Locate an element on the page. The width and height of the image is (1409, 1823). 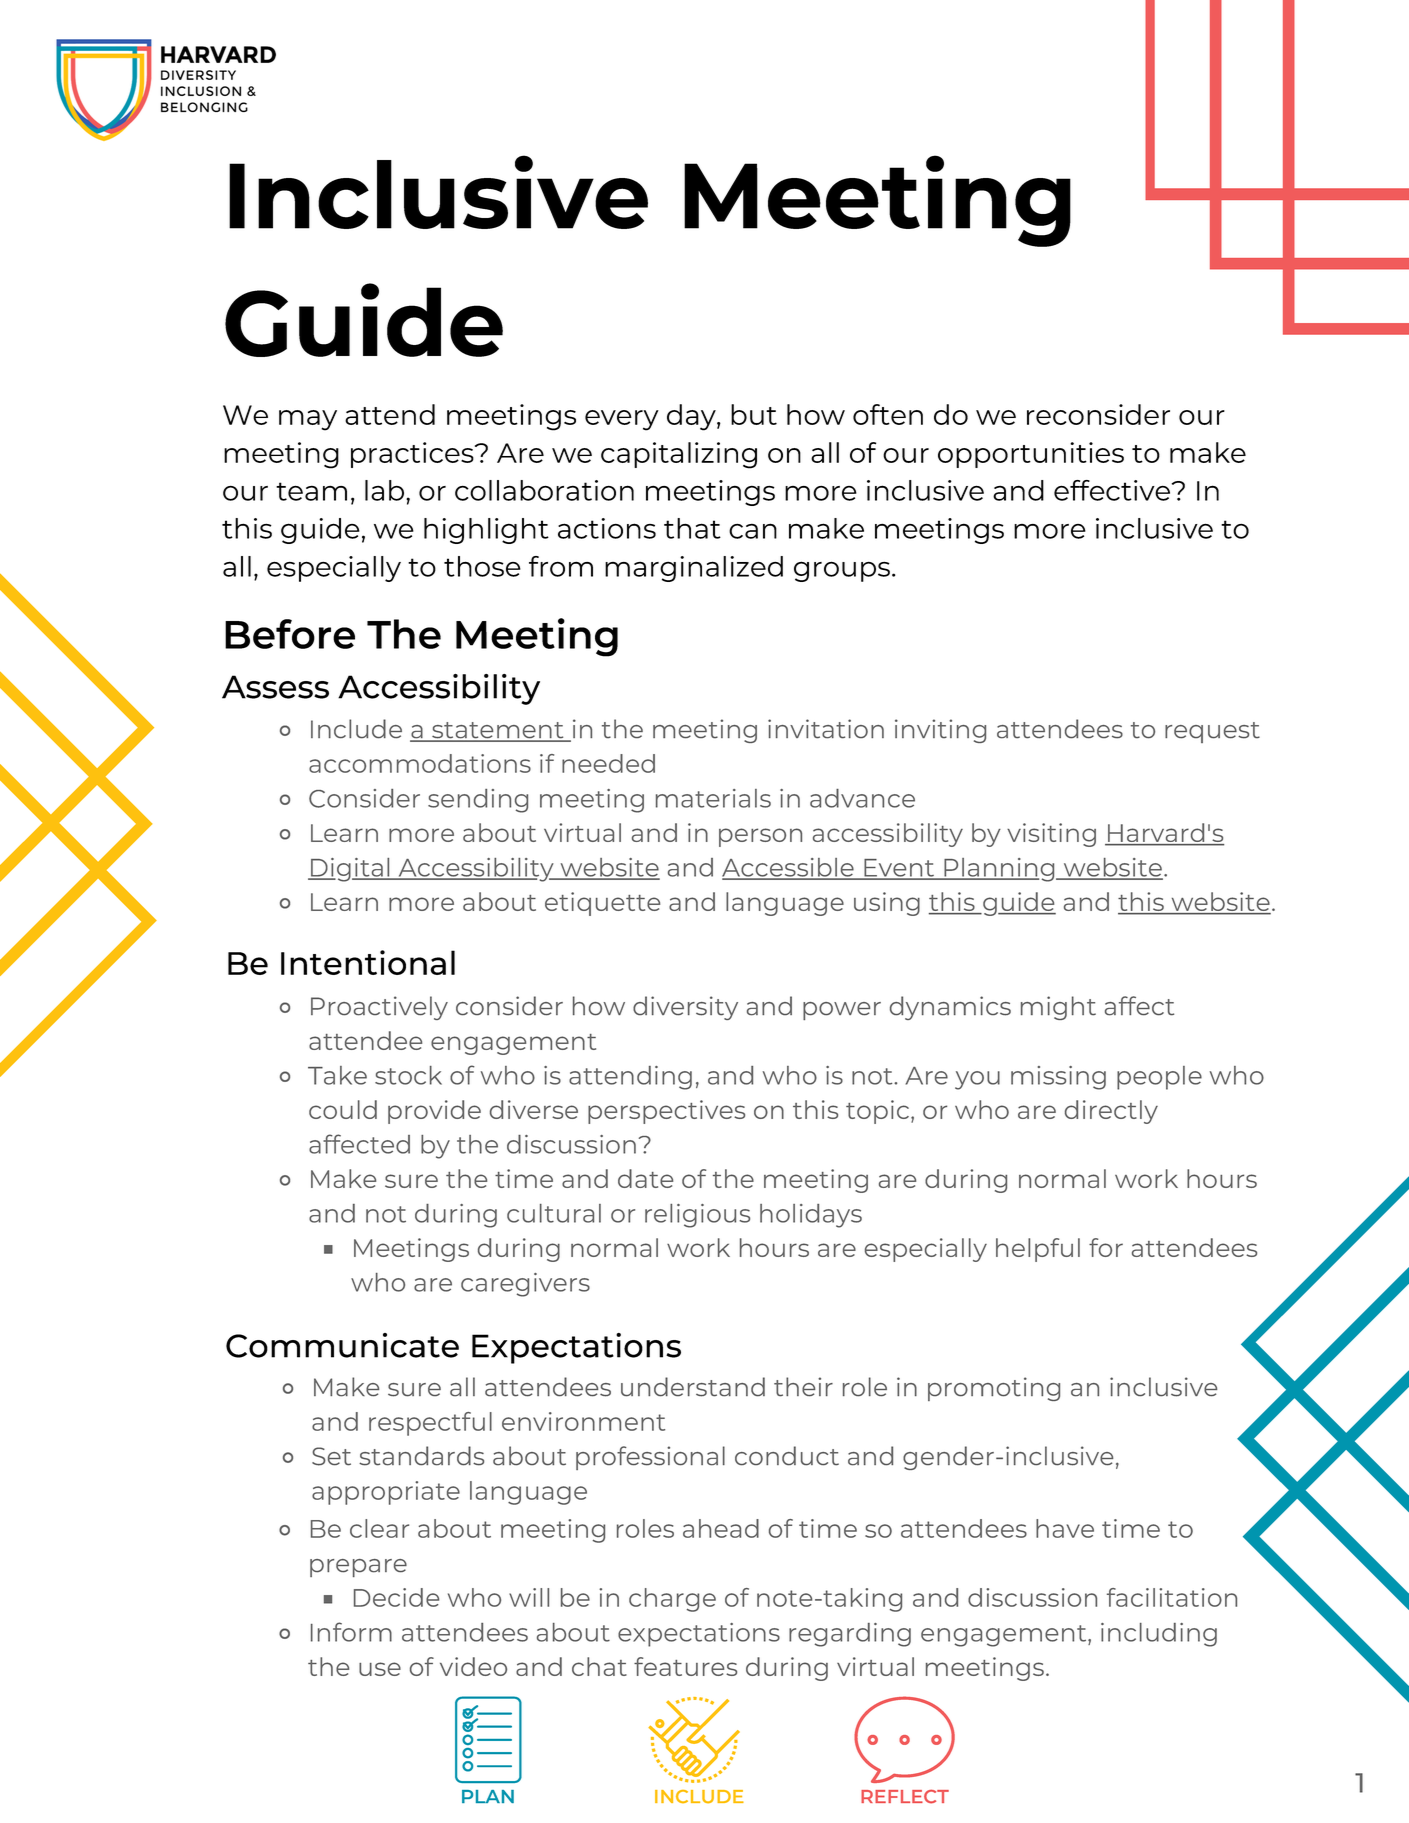
including is located at coordinates (1159, 1635).
